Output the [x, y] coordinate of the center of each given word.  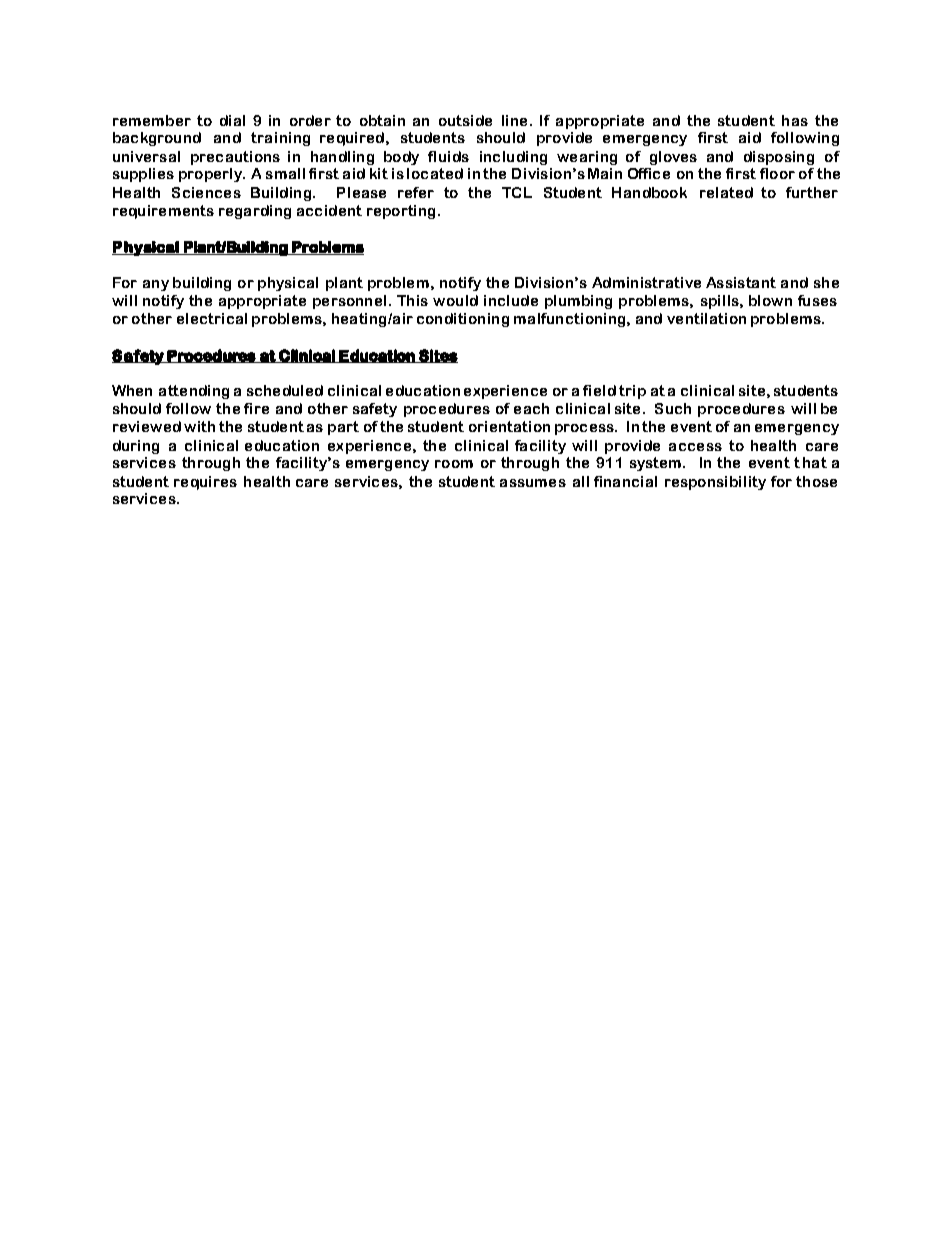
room [454, 464]
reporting [403, 212]
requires [205, 483]
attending [194, 392]
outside [465, 120]
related [726, 192]
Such [673, 408]
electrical [212, 318]
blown [770, 300]
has [795, 120]
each [531, 408]
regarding [255, 212]
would [455, 300]
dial [232, 120]
